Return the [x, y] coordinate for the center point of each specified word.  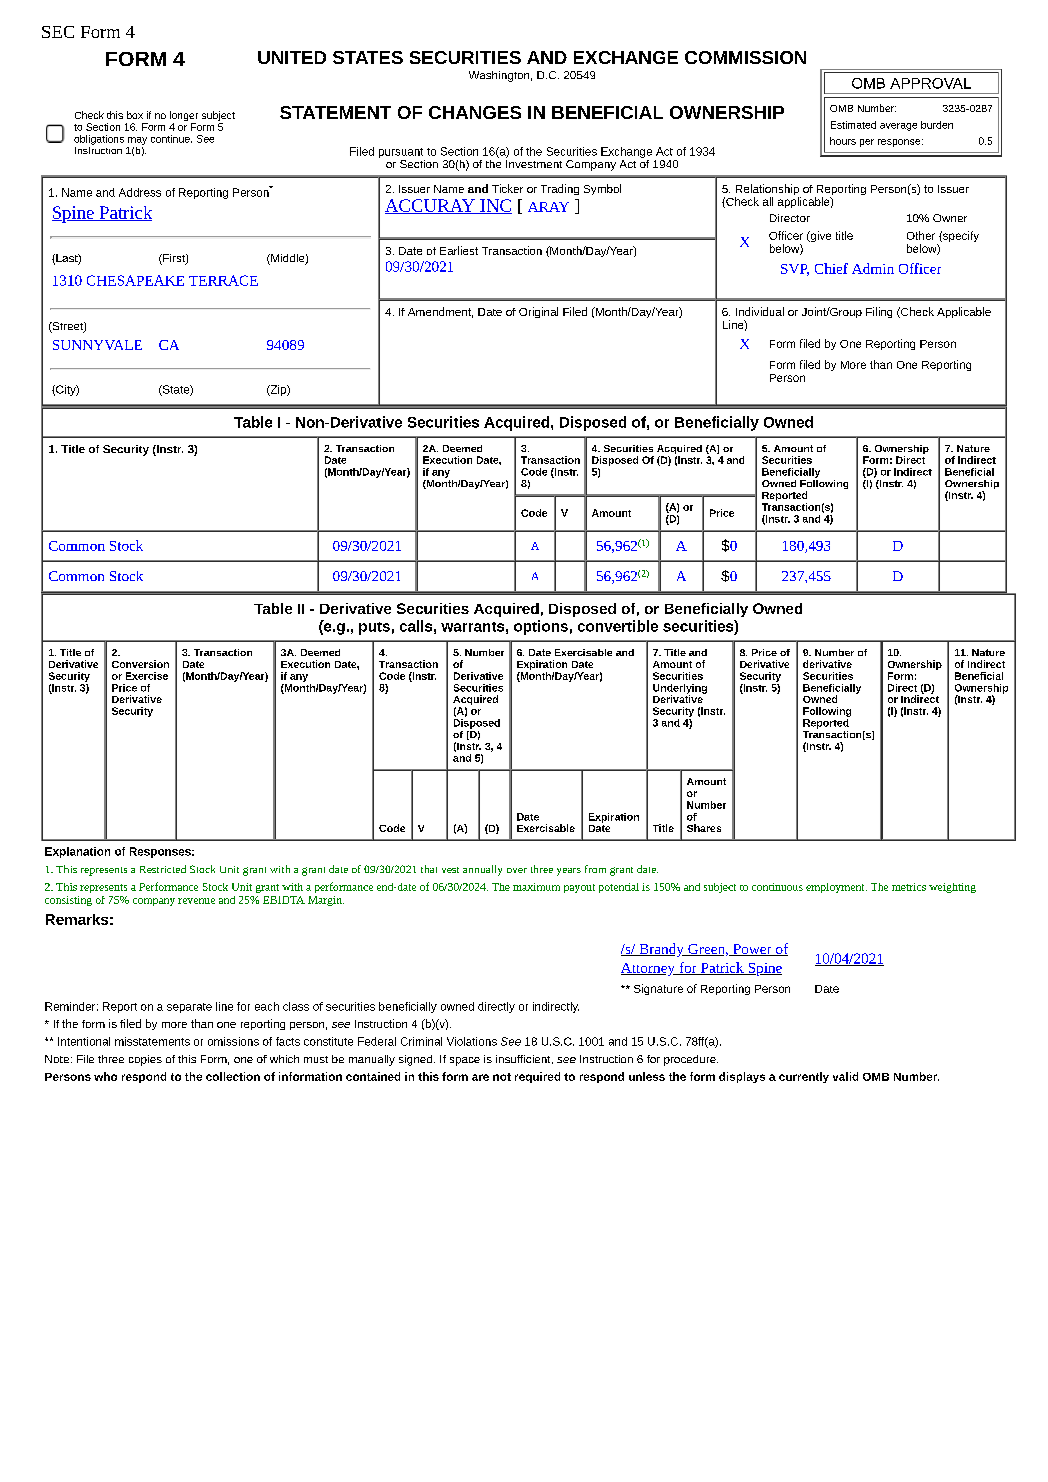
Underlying [680, 690]
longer [184, 117]
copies [145, 1060]
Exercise [147, 676]
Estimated [853, 125]
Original [538, 312]
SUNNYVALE [97, 345]
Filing [879, 312]
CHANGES [475, 112]
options [541, 627]
